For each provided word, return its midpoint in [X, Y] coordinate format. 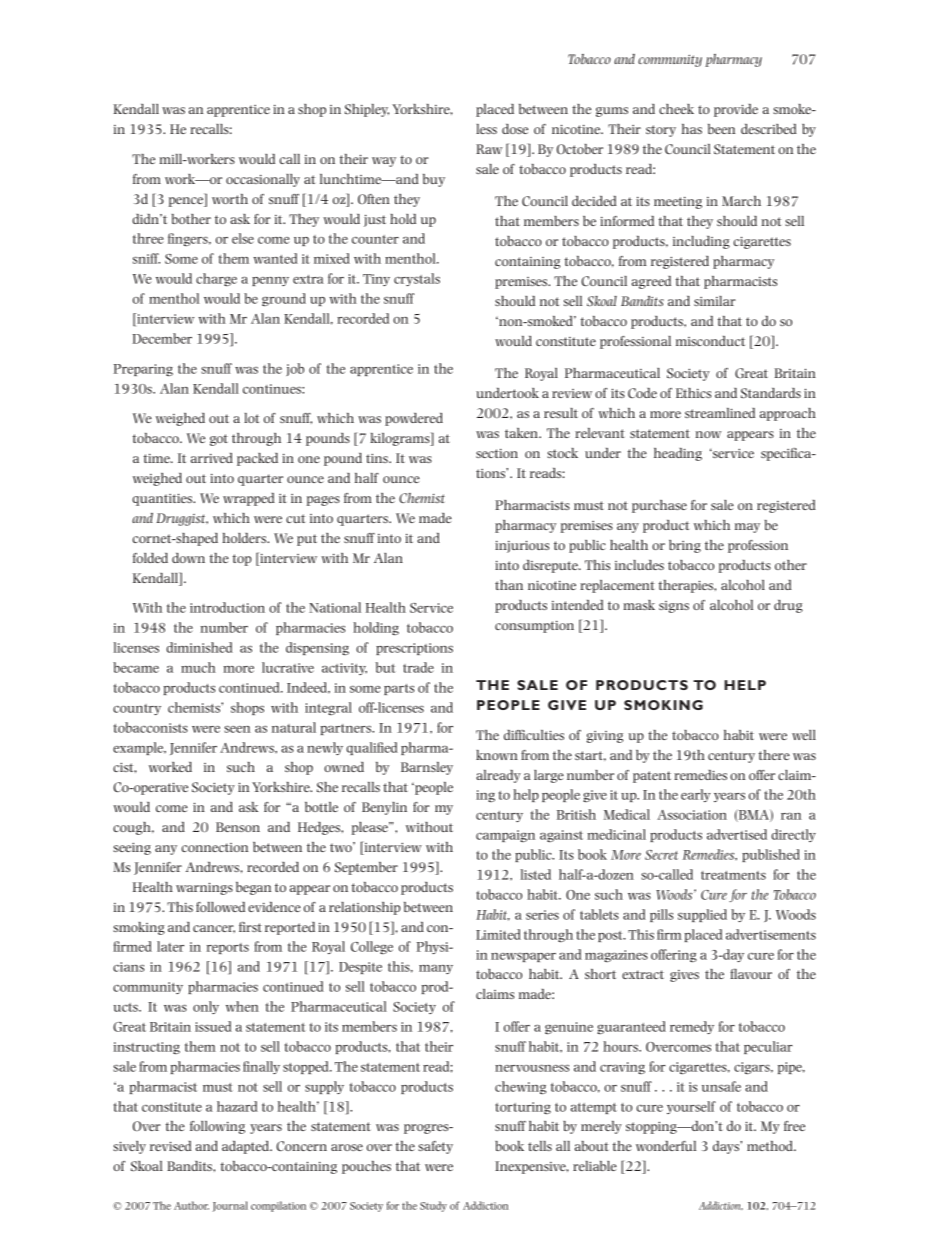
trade [418, 667]
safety [435, 1147]
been [721, 129]
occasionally [263, 180]
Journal [230, 1206]
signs [674, 607]
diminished [199, 647]
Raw [489, 149]
